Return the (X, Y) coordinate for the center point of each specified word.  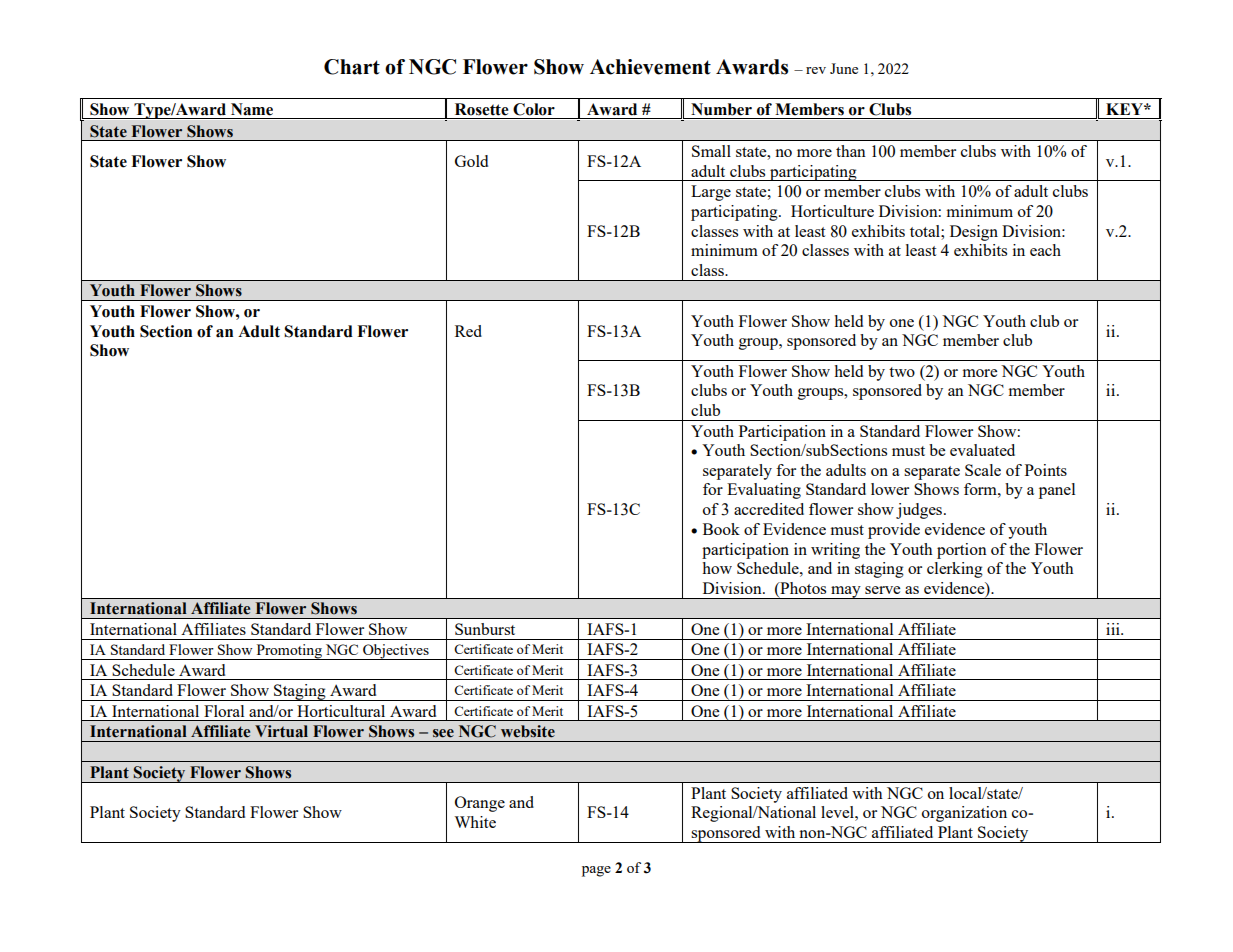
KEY (1125, 109)
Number (721, 109)
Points (1046, 470)
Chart (352, 67)
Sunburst (485, 629)
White (475, 822)
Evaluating (764, 491)
